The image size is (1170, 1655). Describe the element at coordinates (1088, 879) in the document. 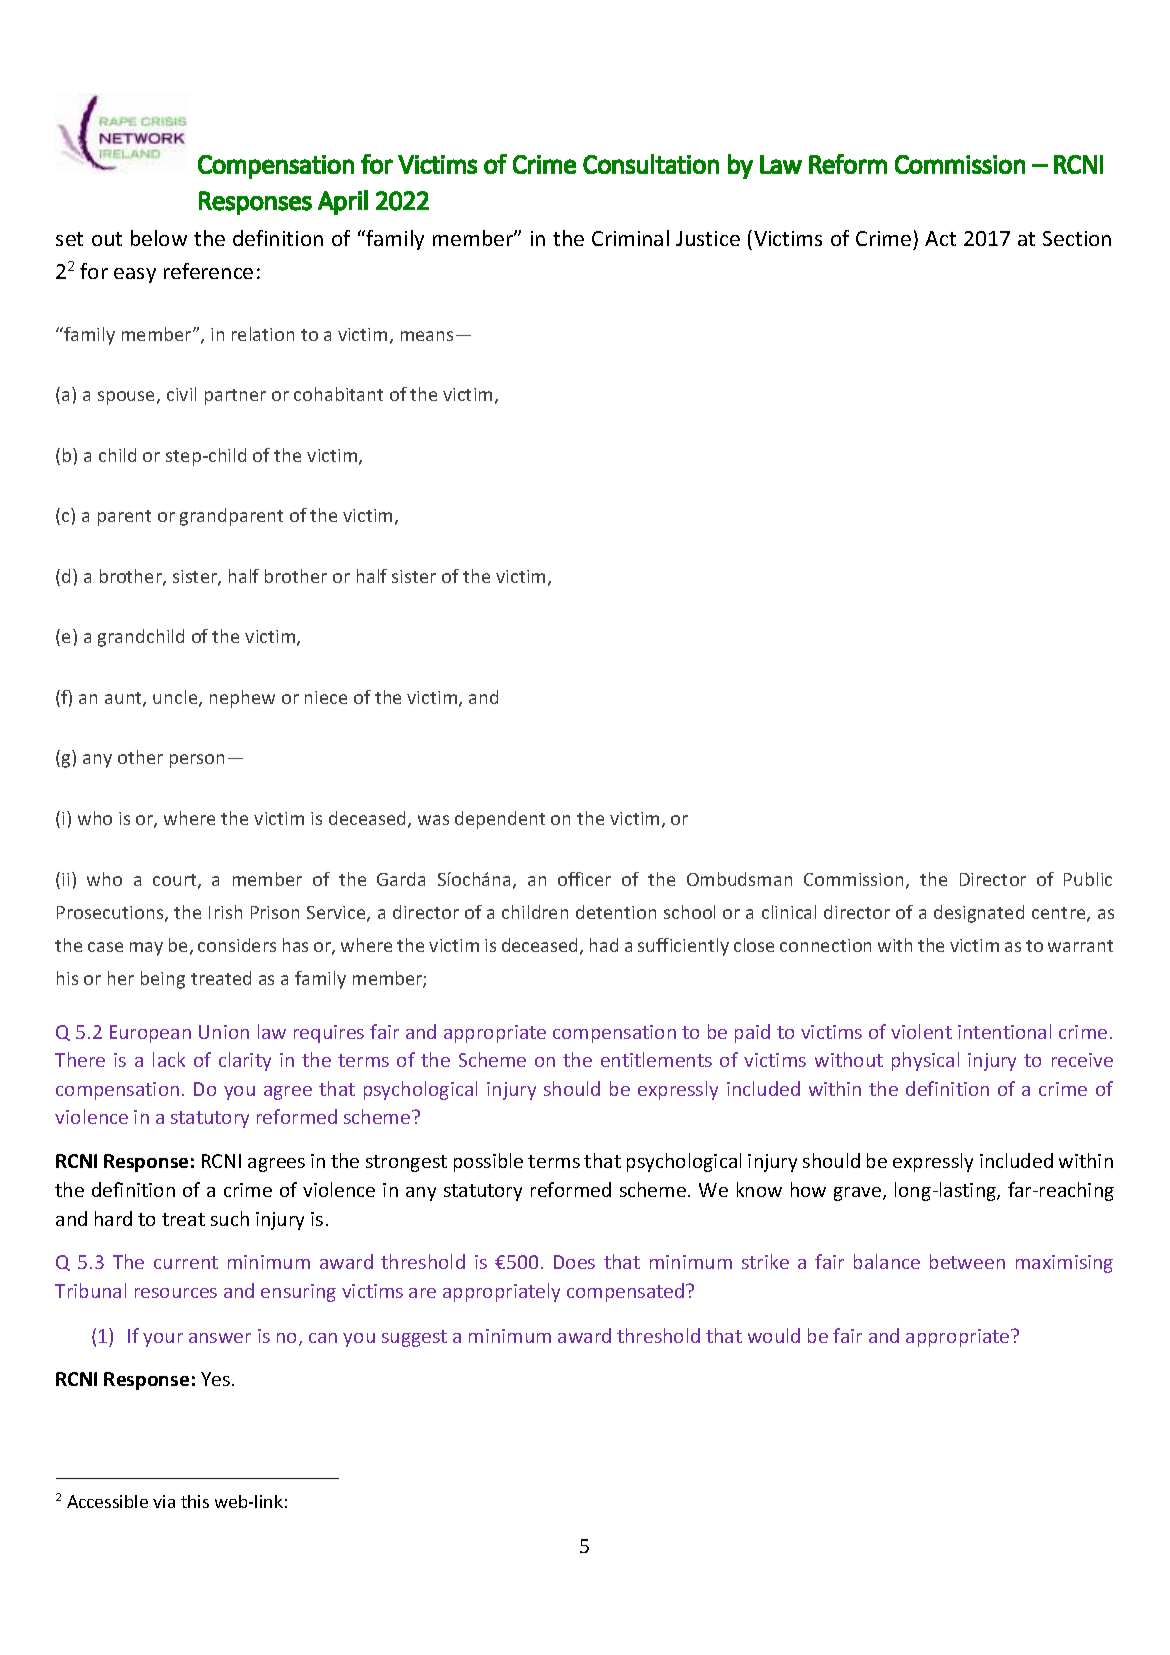

I see `Public` at that location.
